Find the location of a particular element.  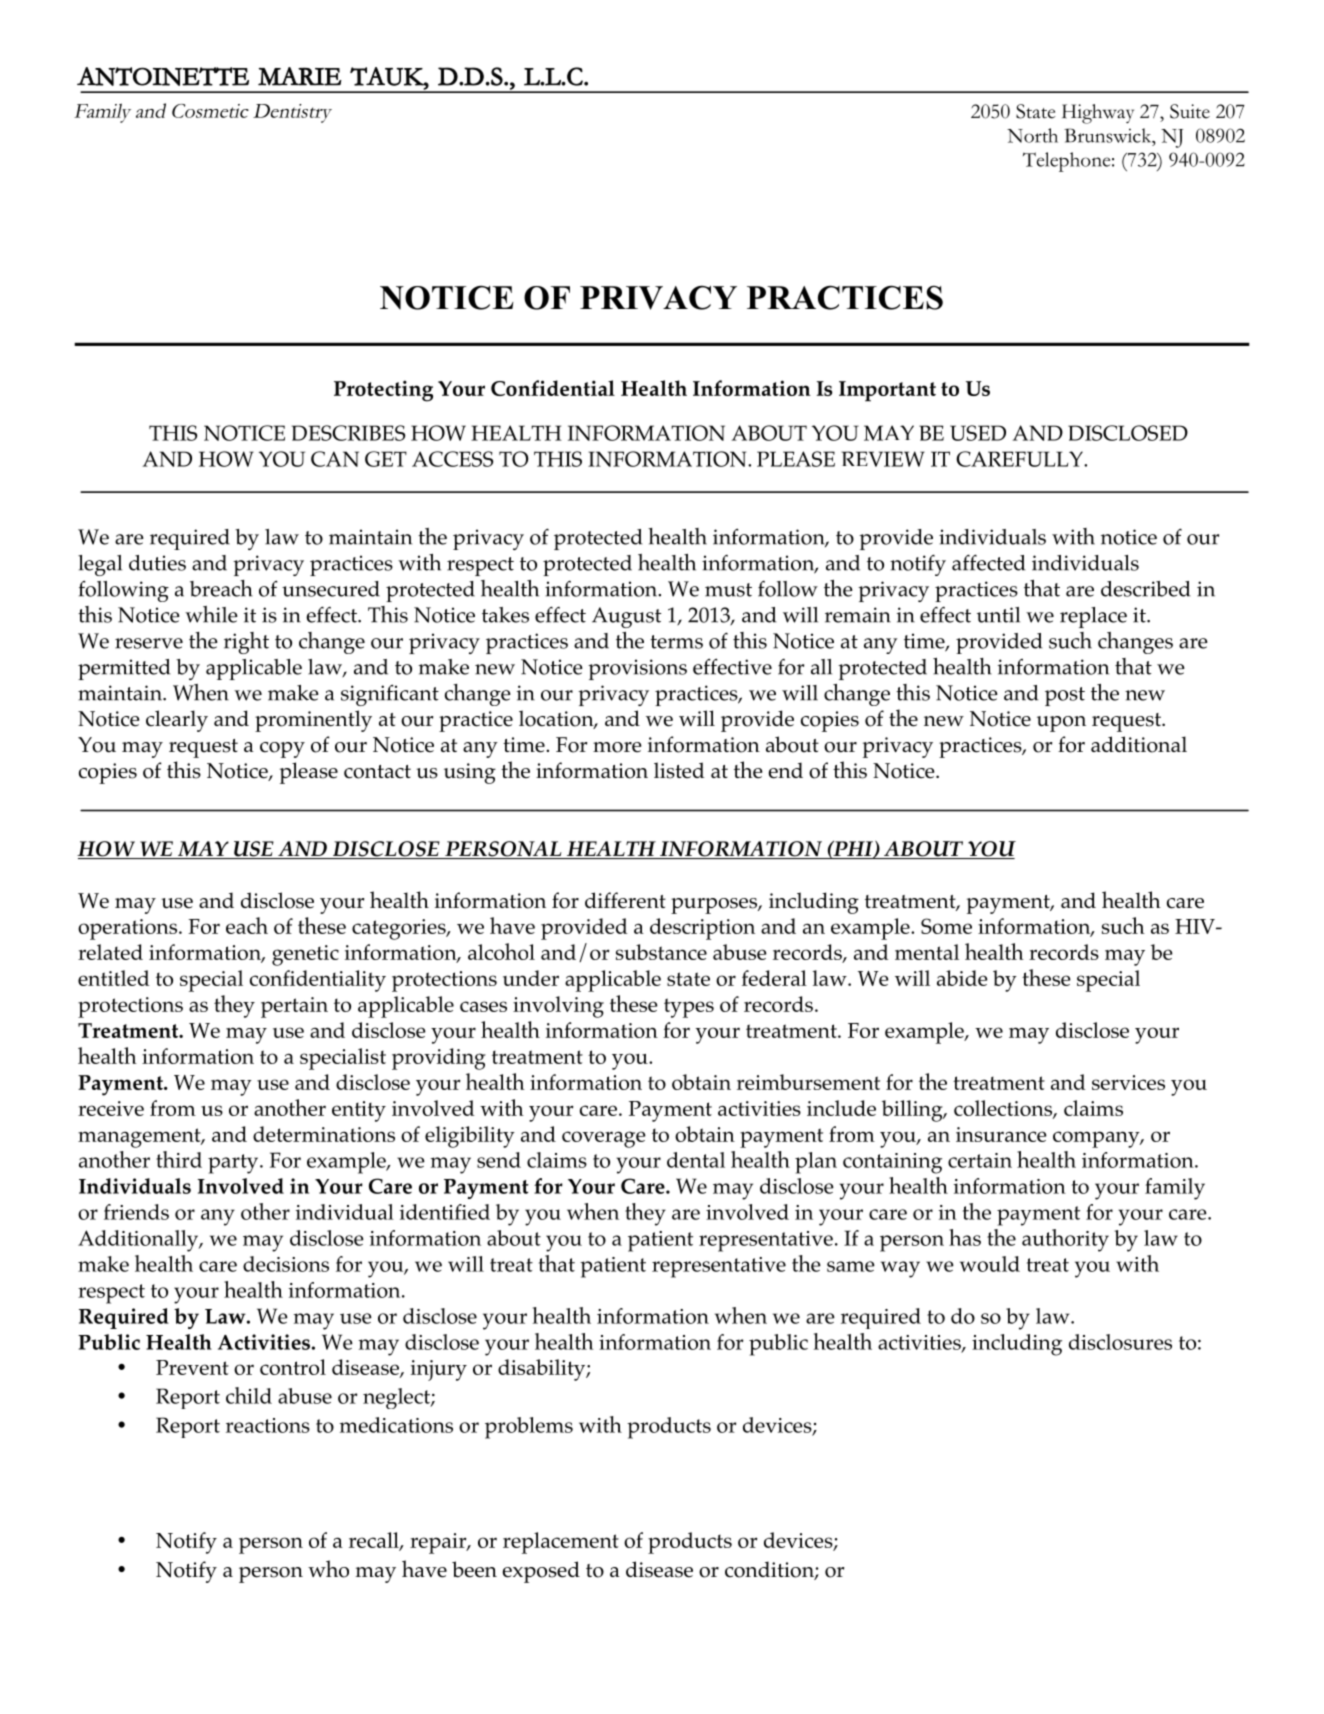

MARIE is located at coordinates (300, 76).
